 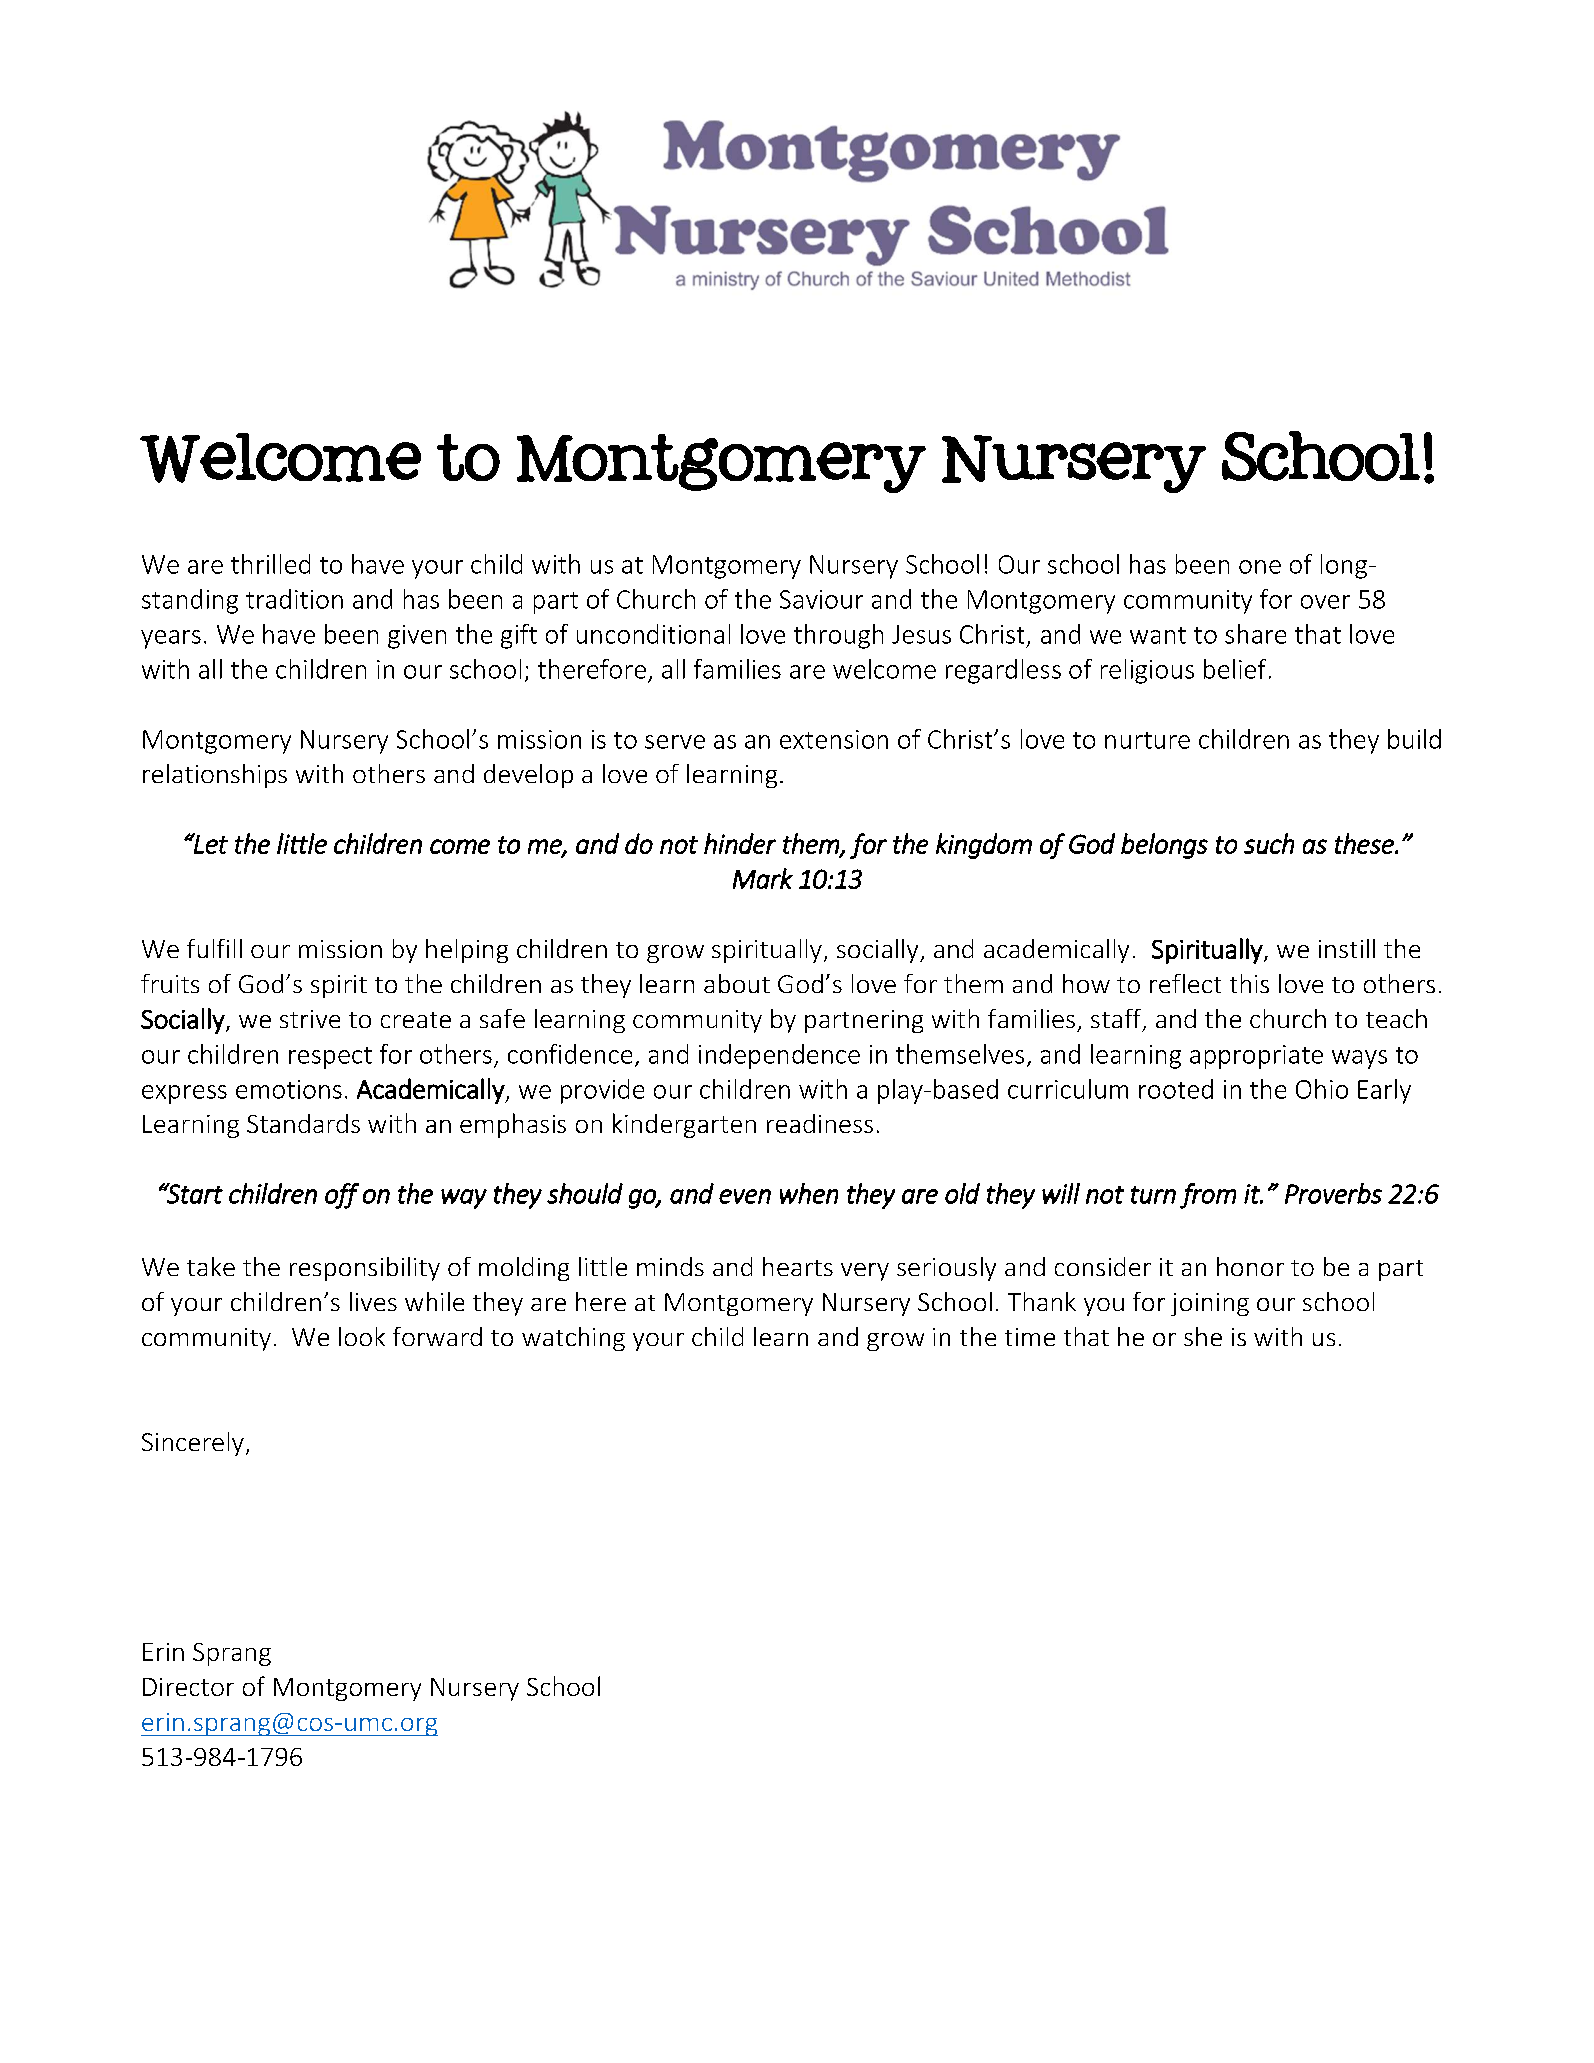 What do you see at coordinates (1322, 1089) in the screenshot?
I see `Ohio` at bounding box center [1322, 1089].
